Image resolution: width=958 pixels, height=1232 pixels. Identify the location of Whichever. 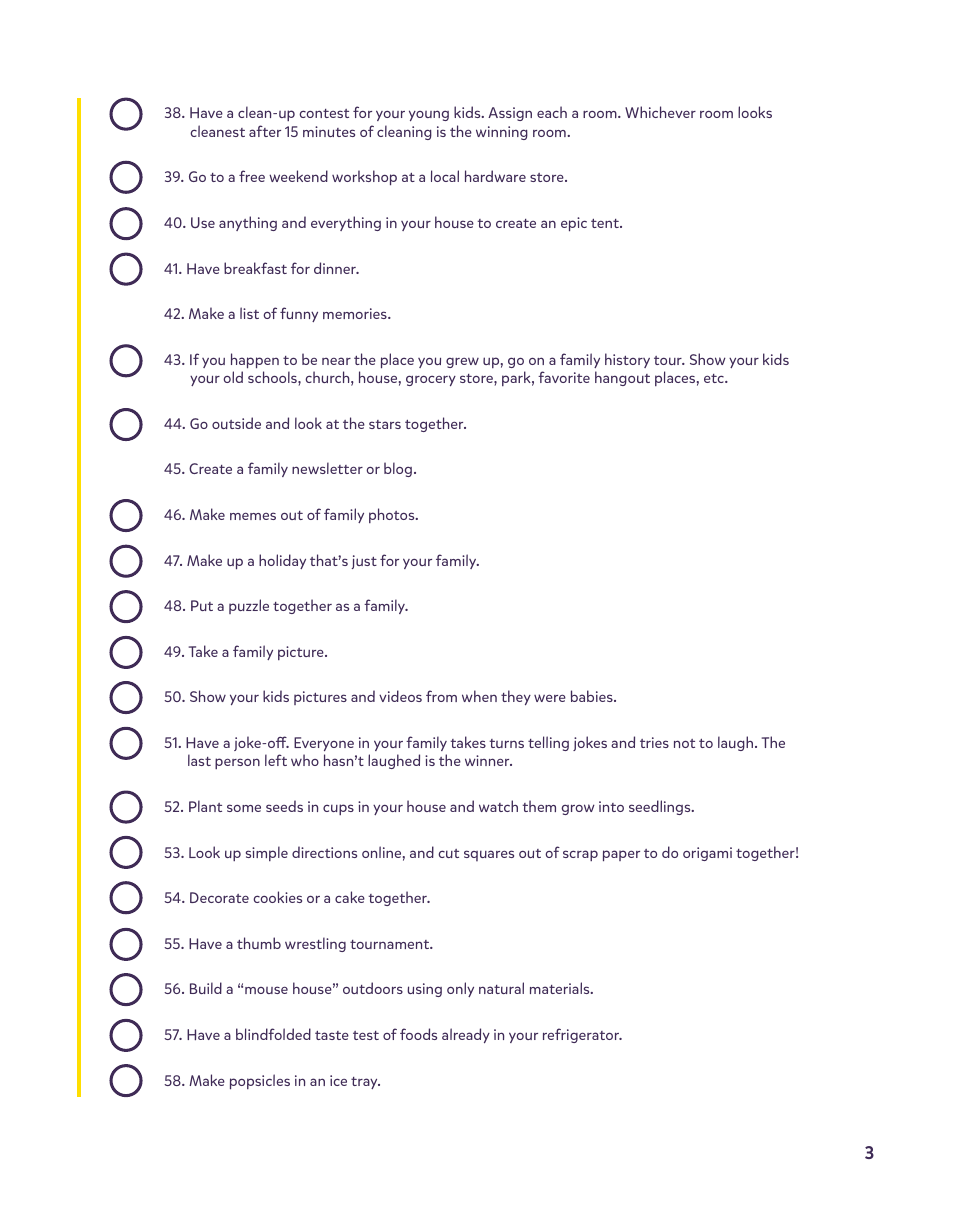
(660, 112).
